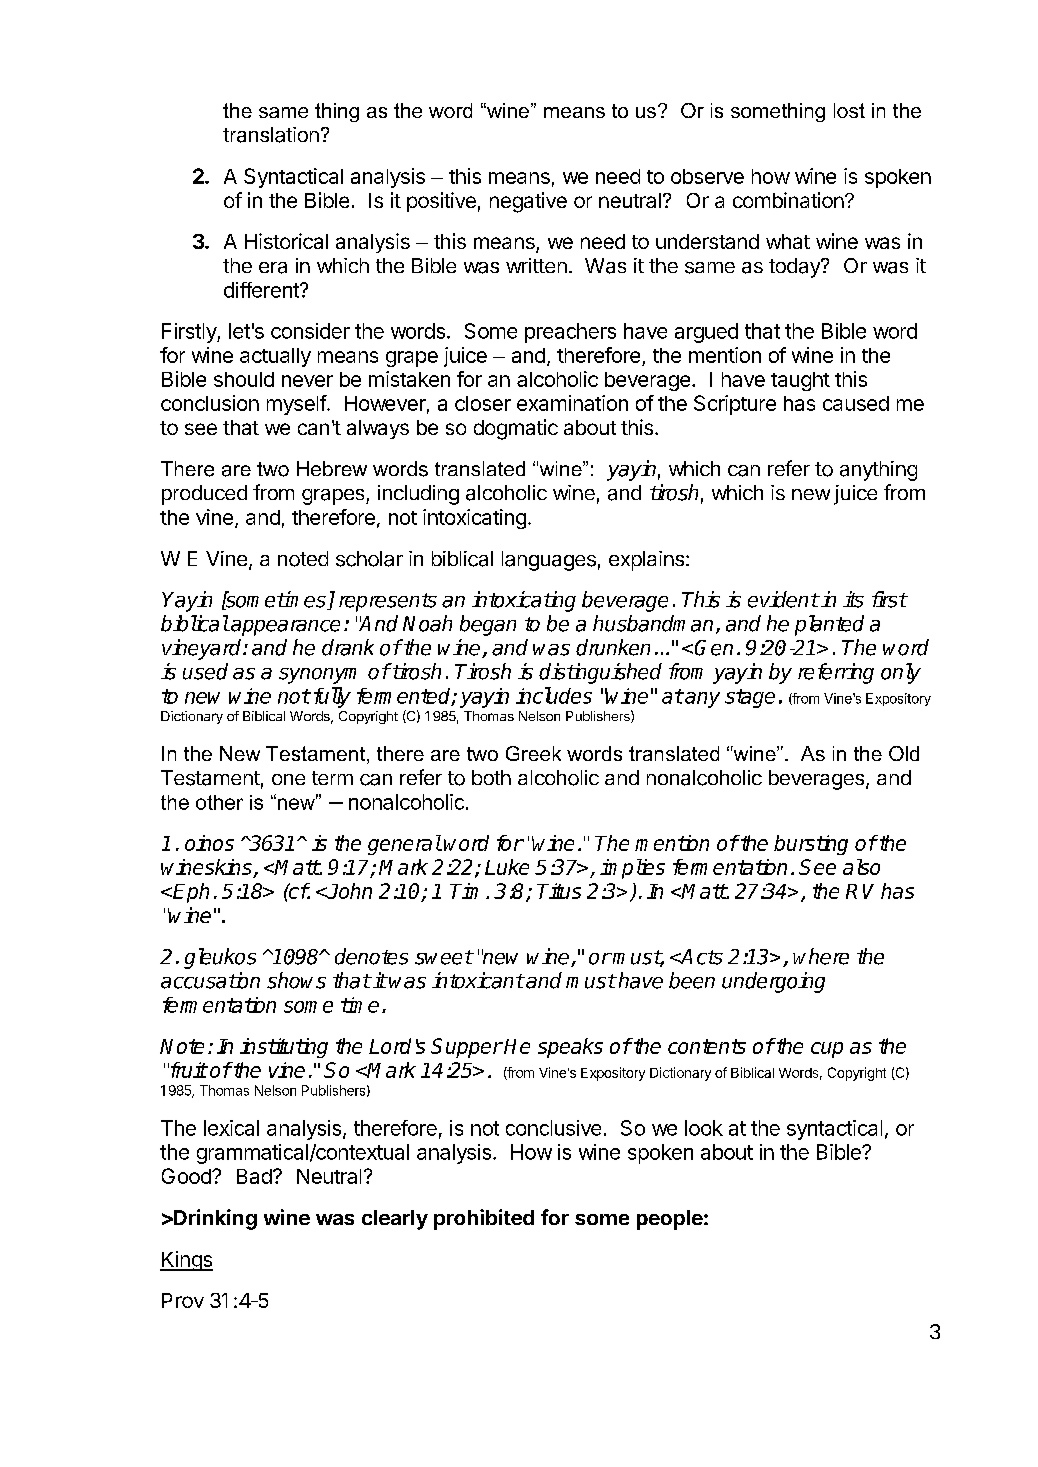 Image resolution: width=1038 pixels, height=1467 pixels. What do you see at coordinates (271, 135) in the document?
I see `translation` at bounding box center [271, 135].
